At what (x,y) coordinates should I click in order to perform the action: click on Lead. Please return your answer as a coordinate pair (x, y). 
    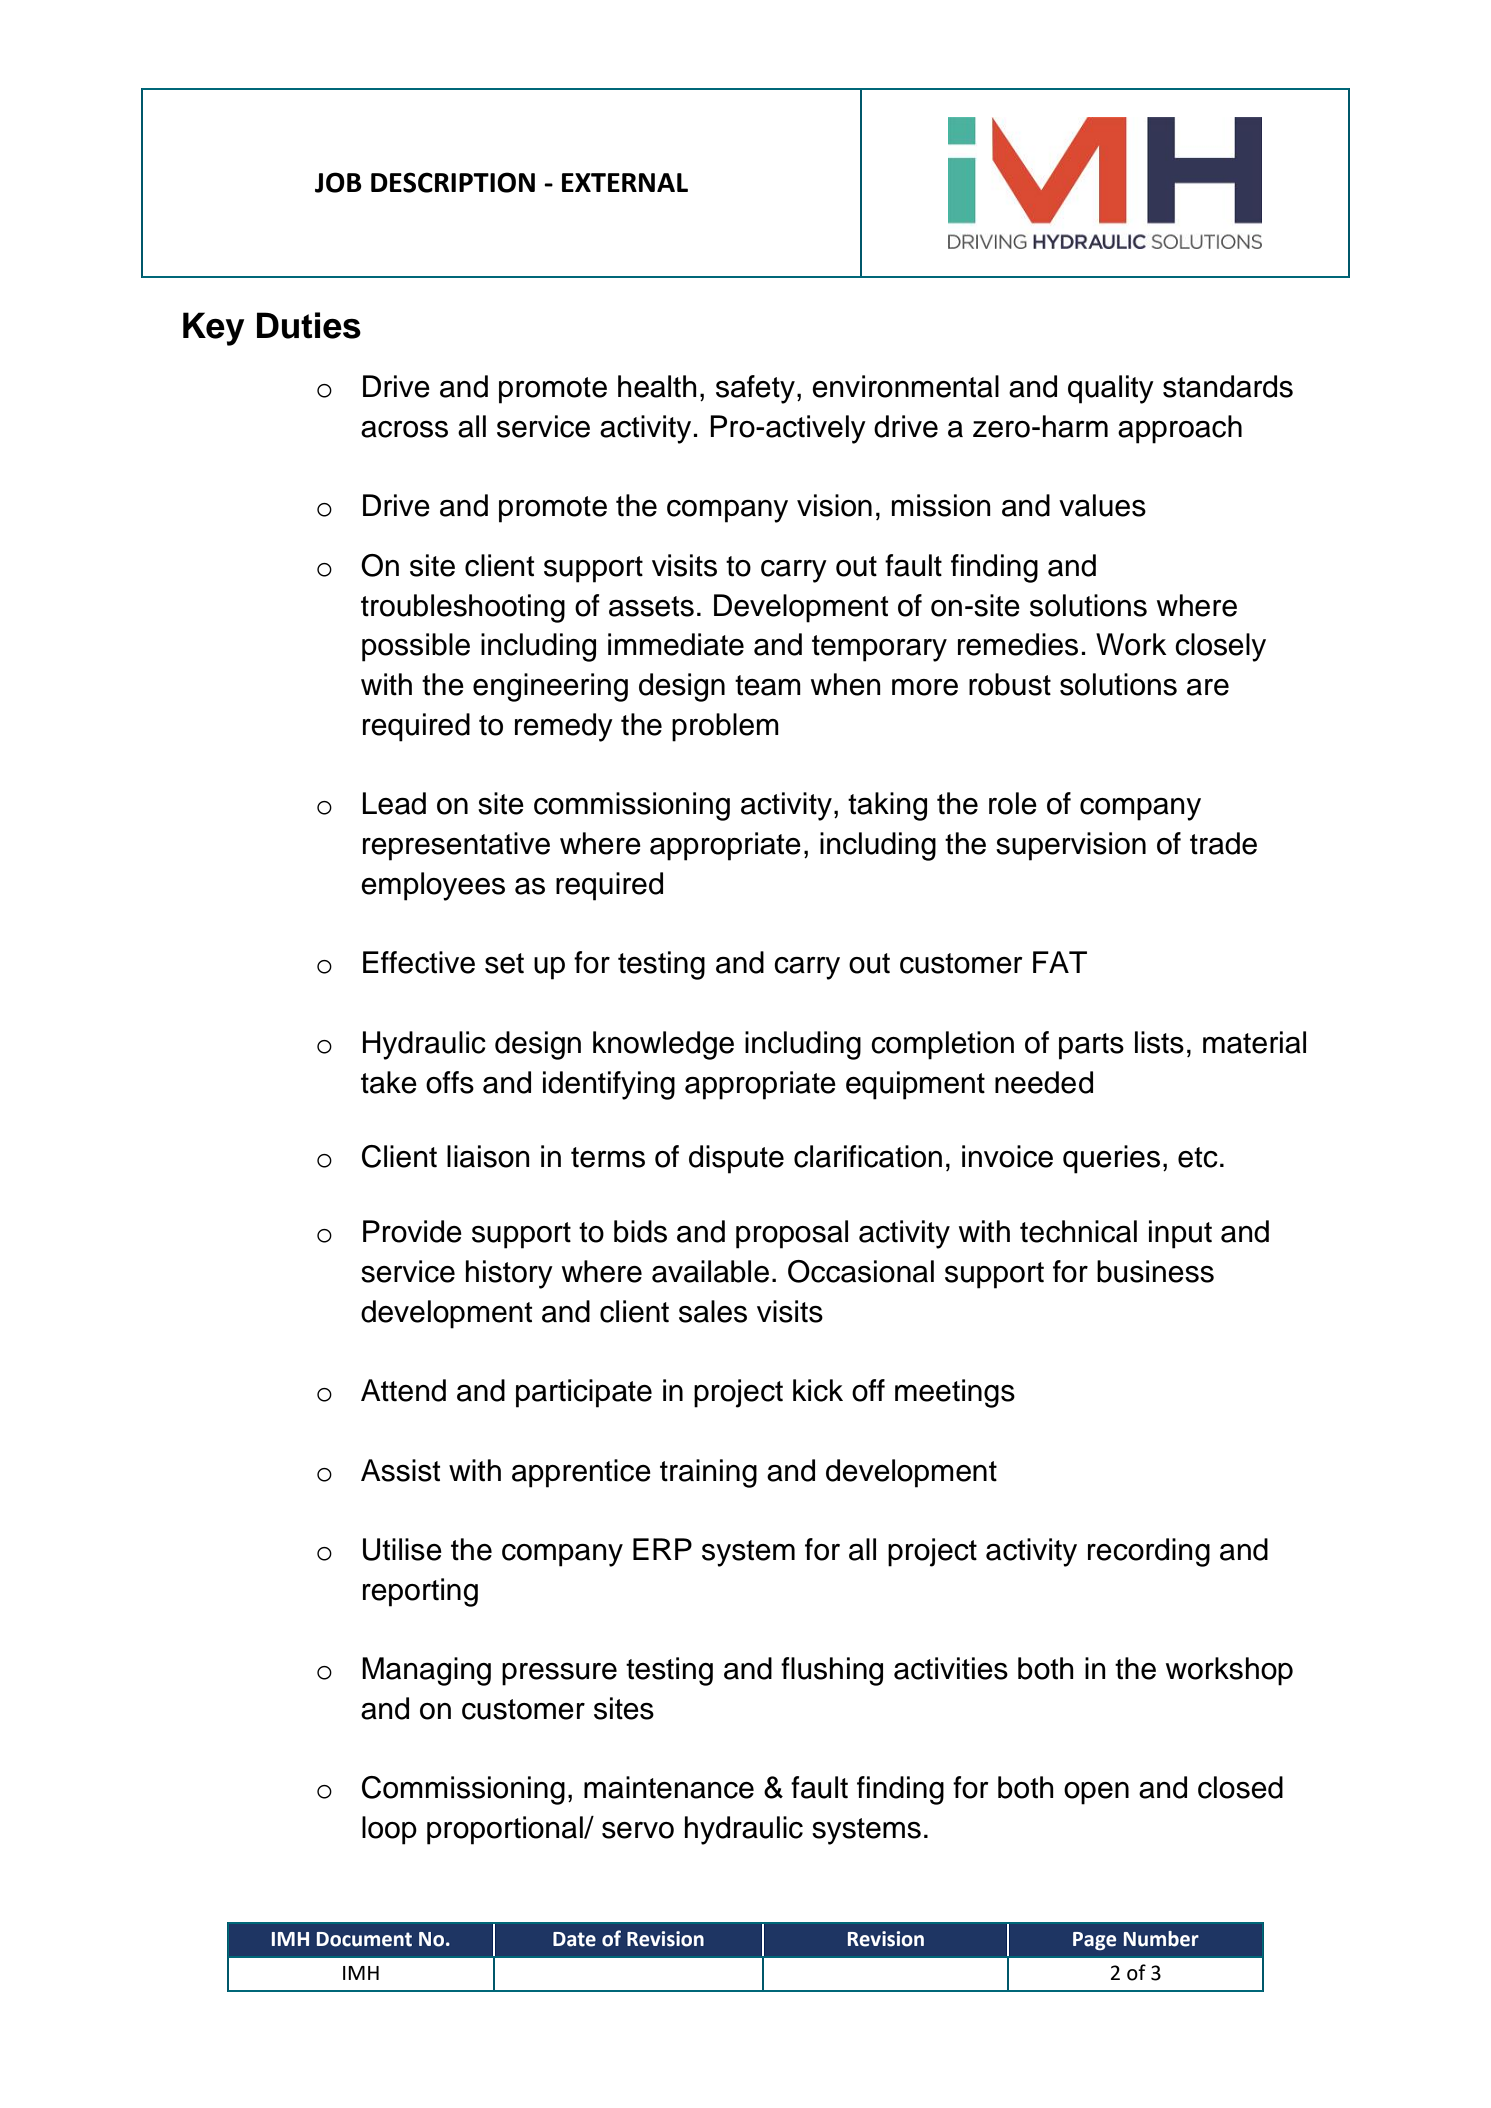
    Looking at the image, I should click on (394, 803).
